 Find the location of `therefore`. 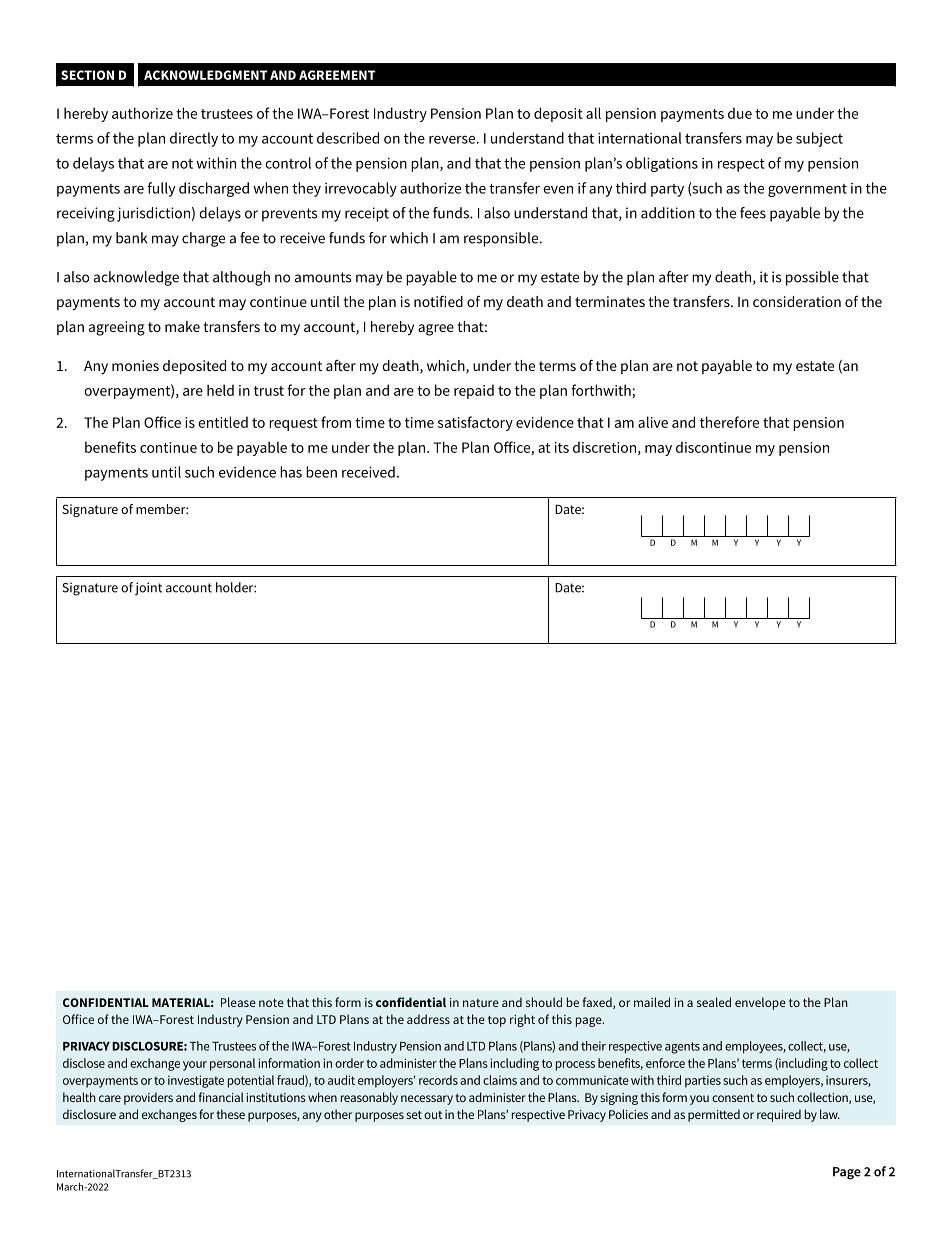

therefore is located at coordinates (729, 422).
